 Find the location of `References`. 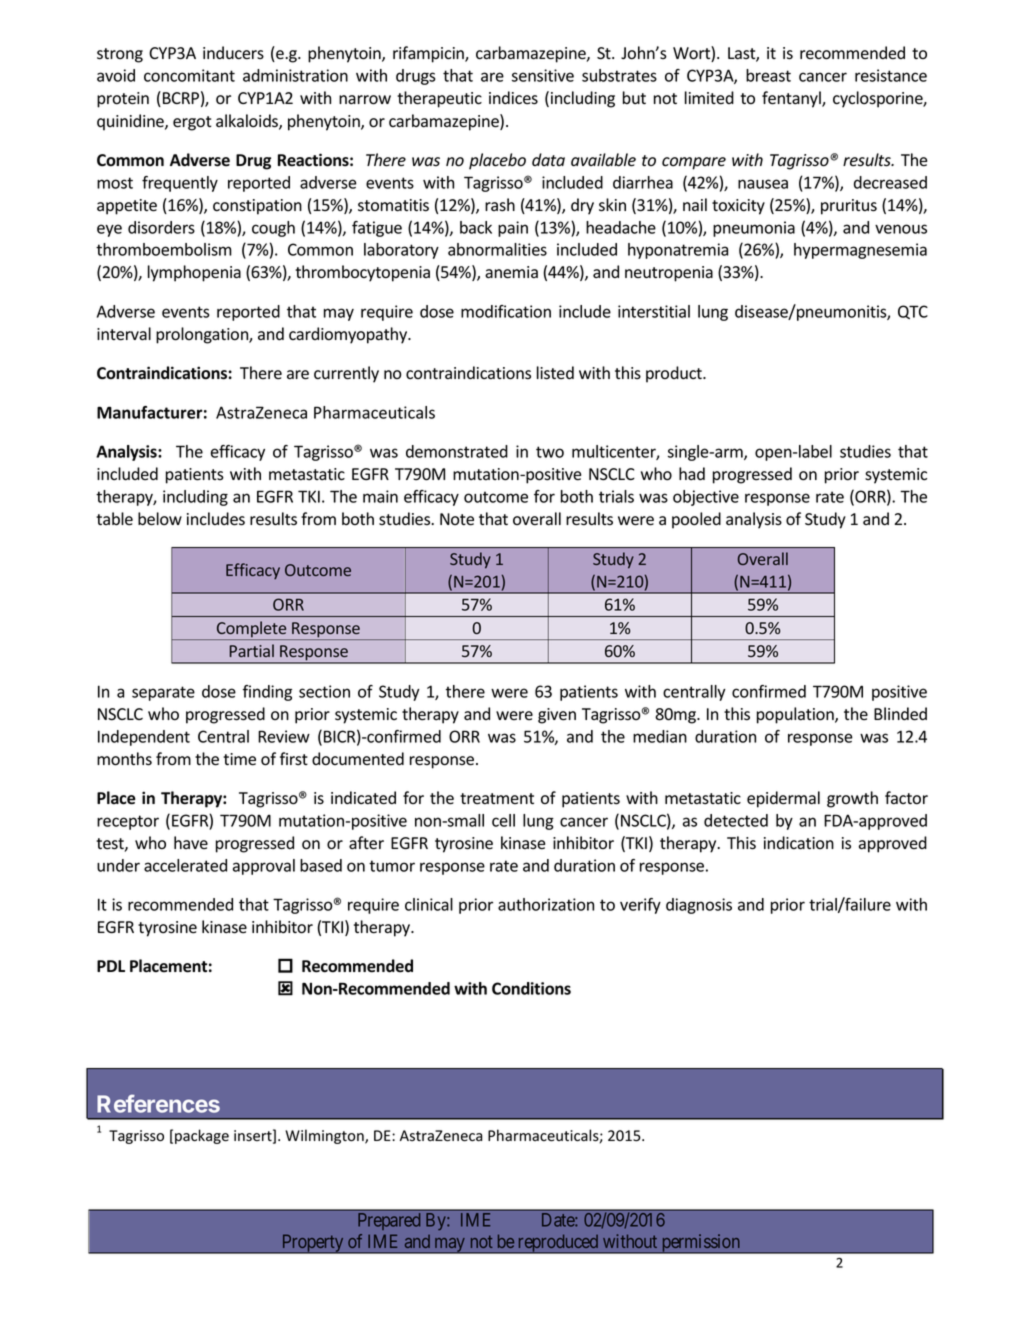

References is located at coordinates (158, 1103).
